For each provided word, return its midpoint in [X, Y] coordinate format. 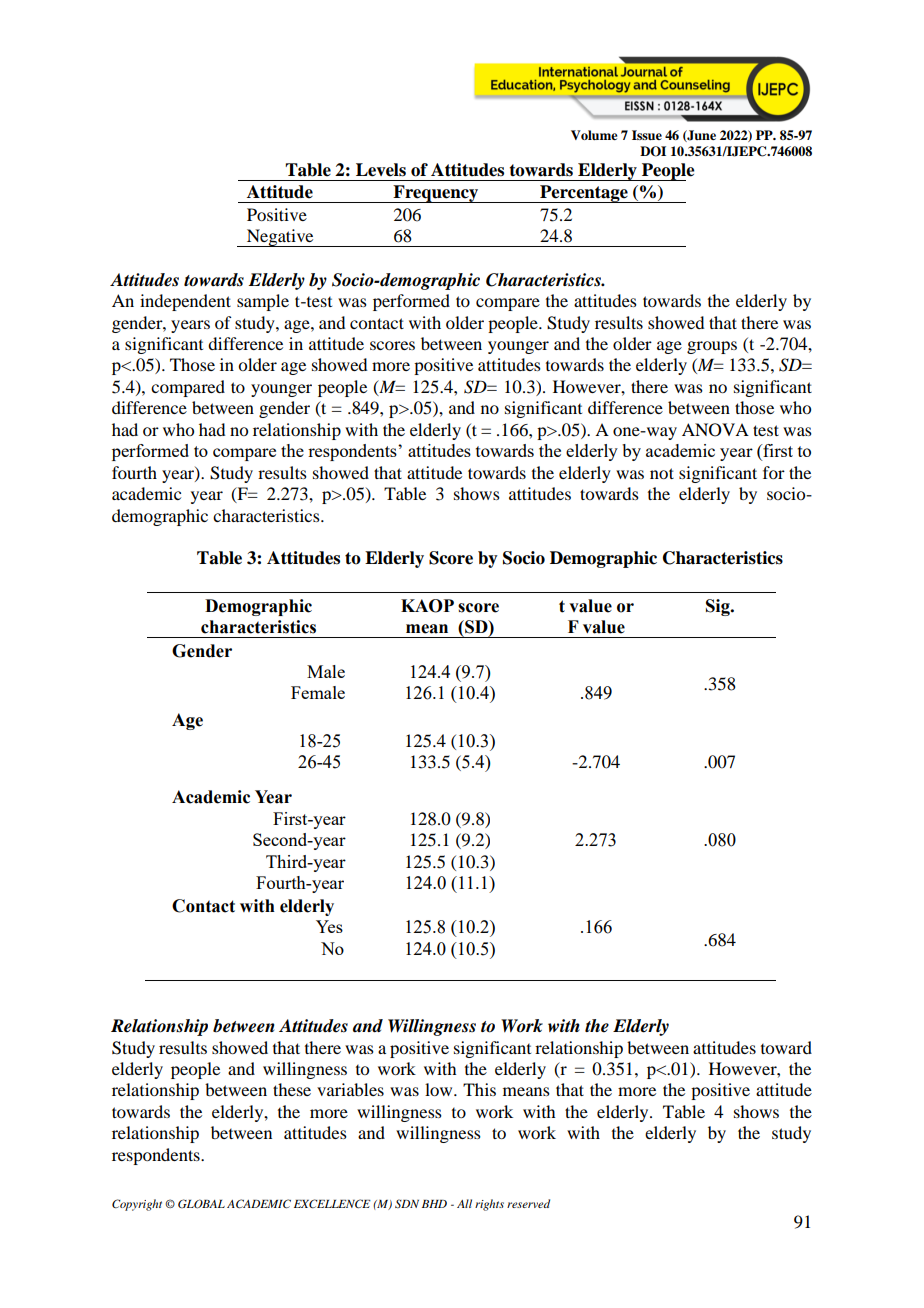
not [662, 473]
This [479, 1089]
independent [185, 302]
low [440, 1089]
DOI [653, 151]
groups [712, 347]
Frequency [435, 194]
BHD [434, 1204]
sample [263, 302]
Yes [329, 926]
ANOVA [715, 430]
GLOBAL [201, 1204]
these [292, 1089]
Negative [280, 238]
